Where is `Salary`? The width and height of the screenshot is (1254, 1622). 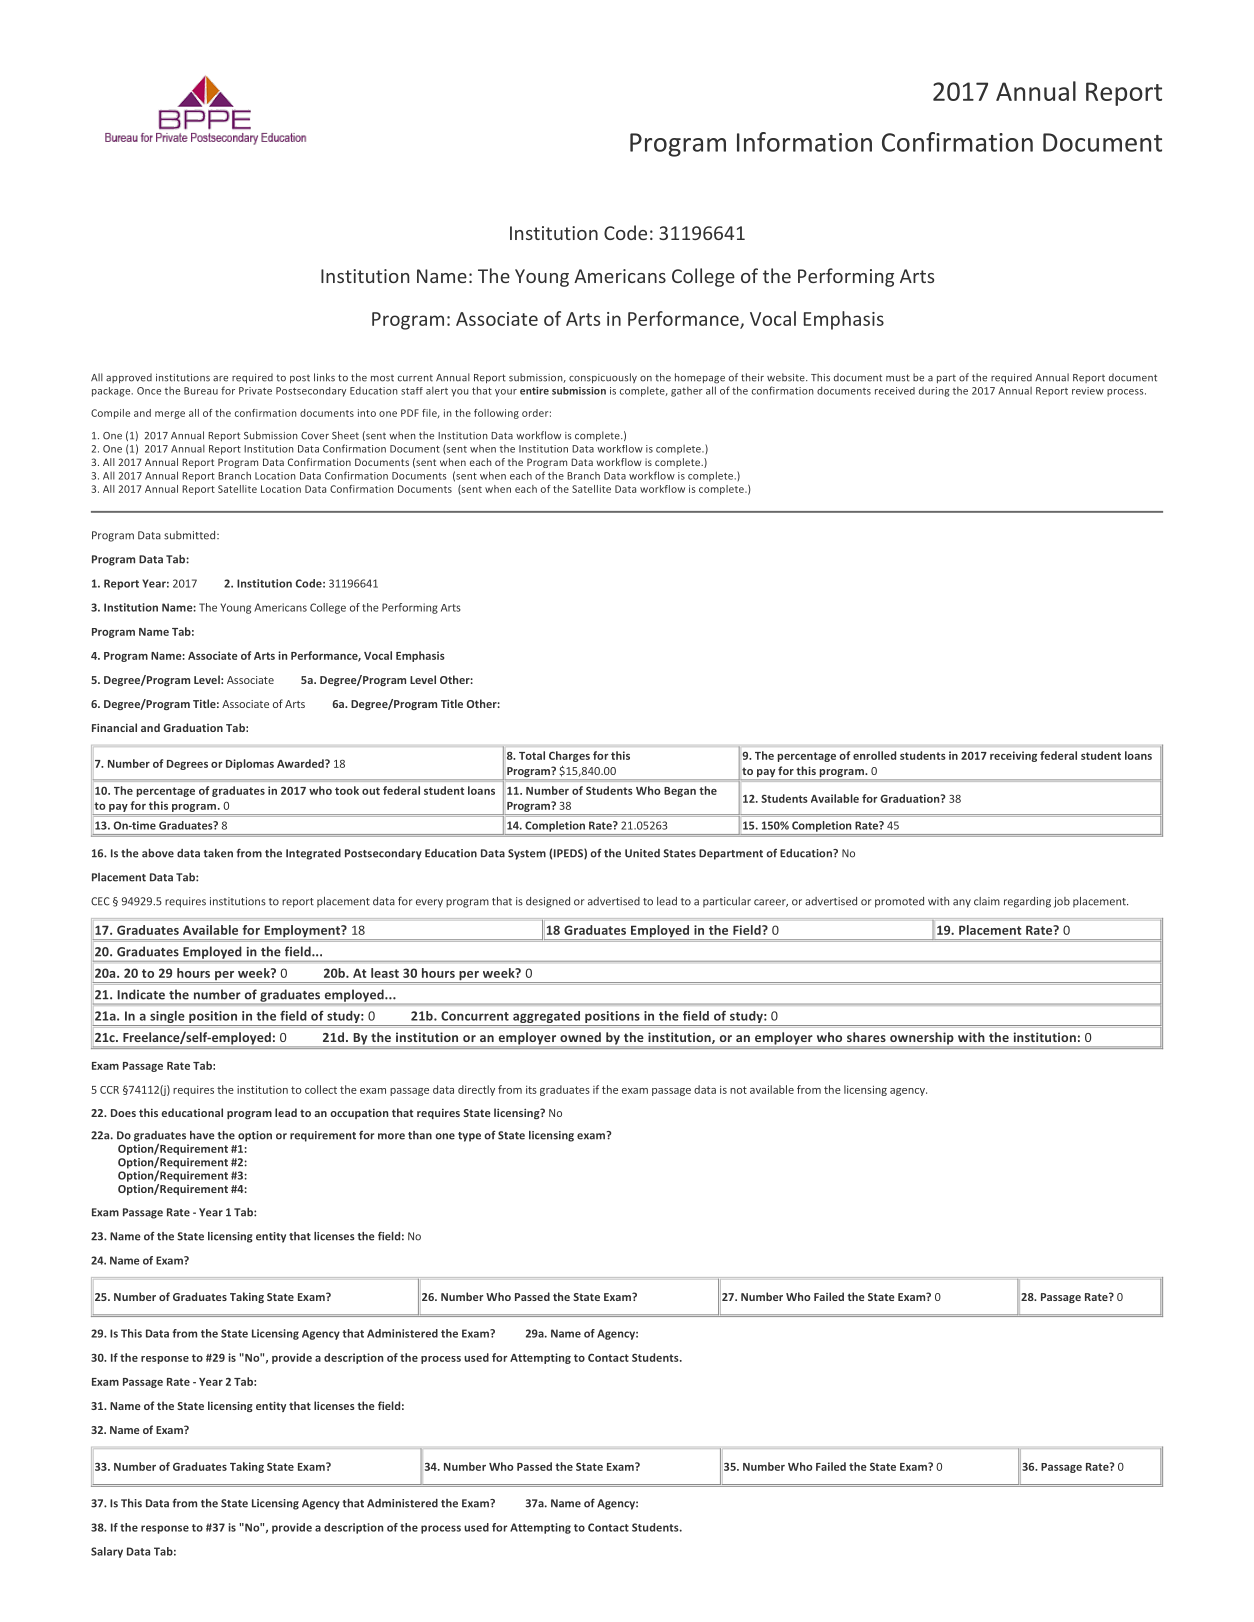
Salary is located at coordinates (107, 1552).
